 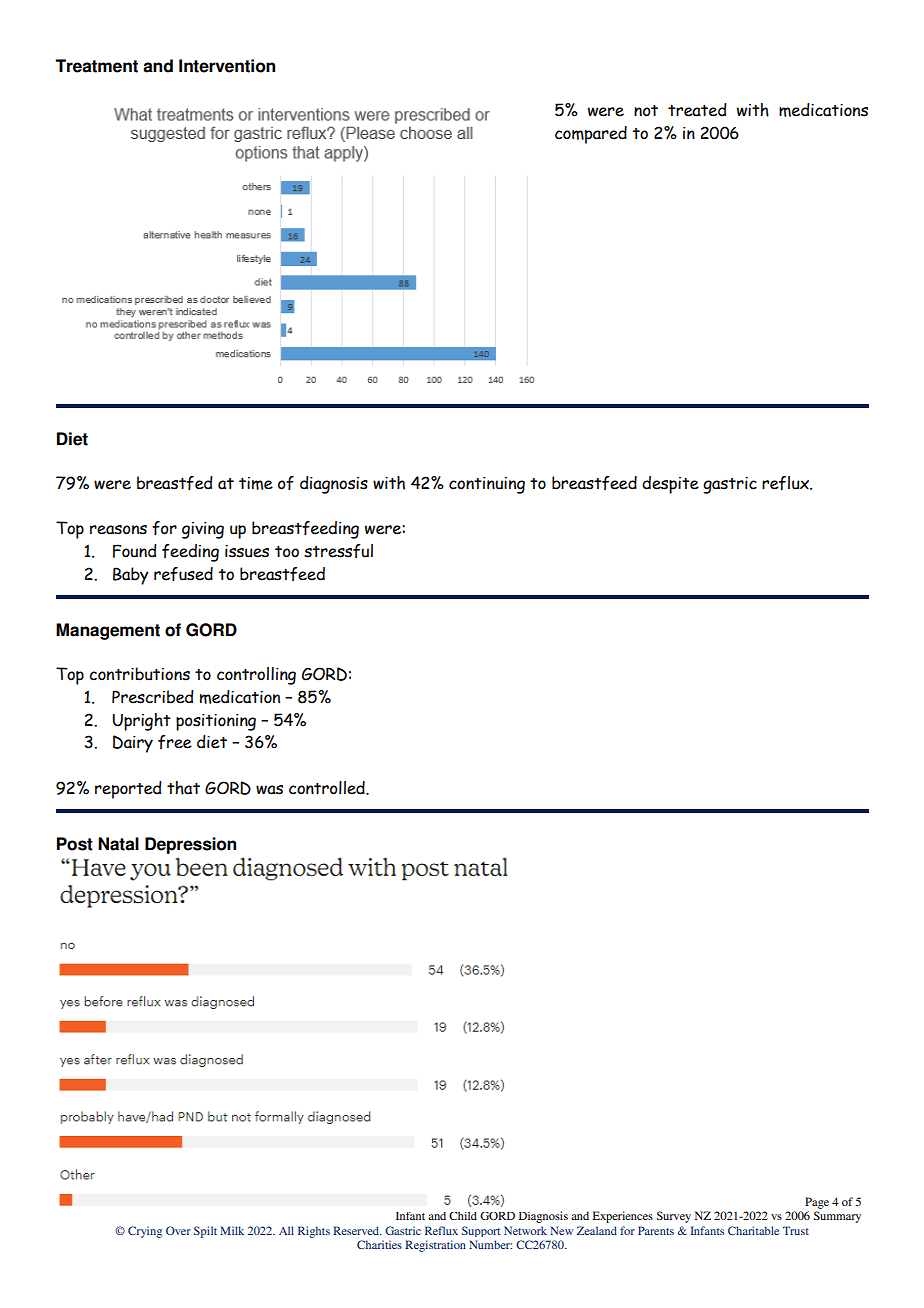 I want to click on continuing, so click(x=487, y=485).
